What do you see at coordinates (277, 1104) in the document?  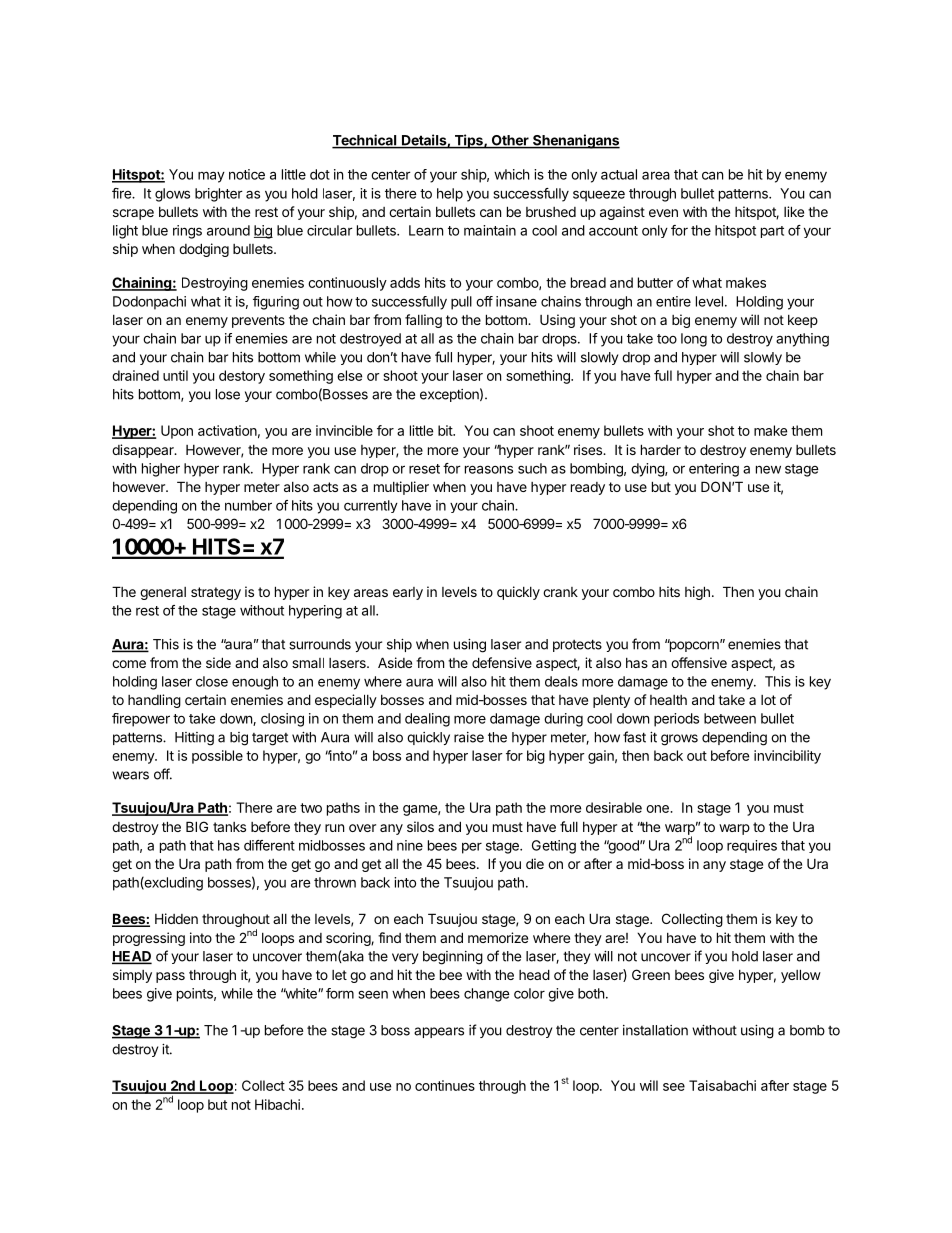 I see `Hibachi` at bounding box center [277, 1104].
